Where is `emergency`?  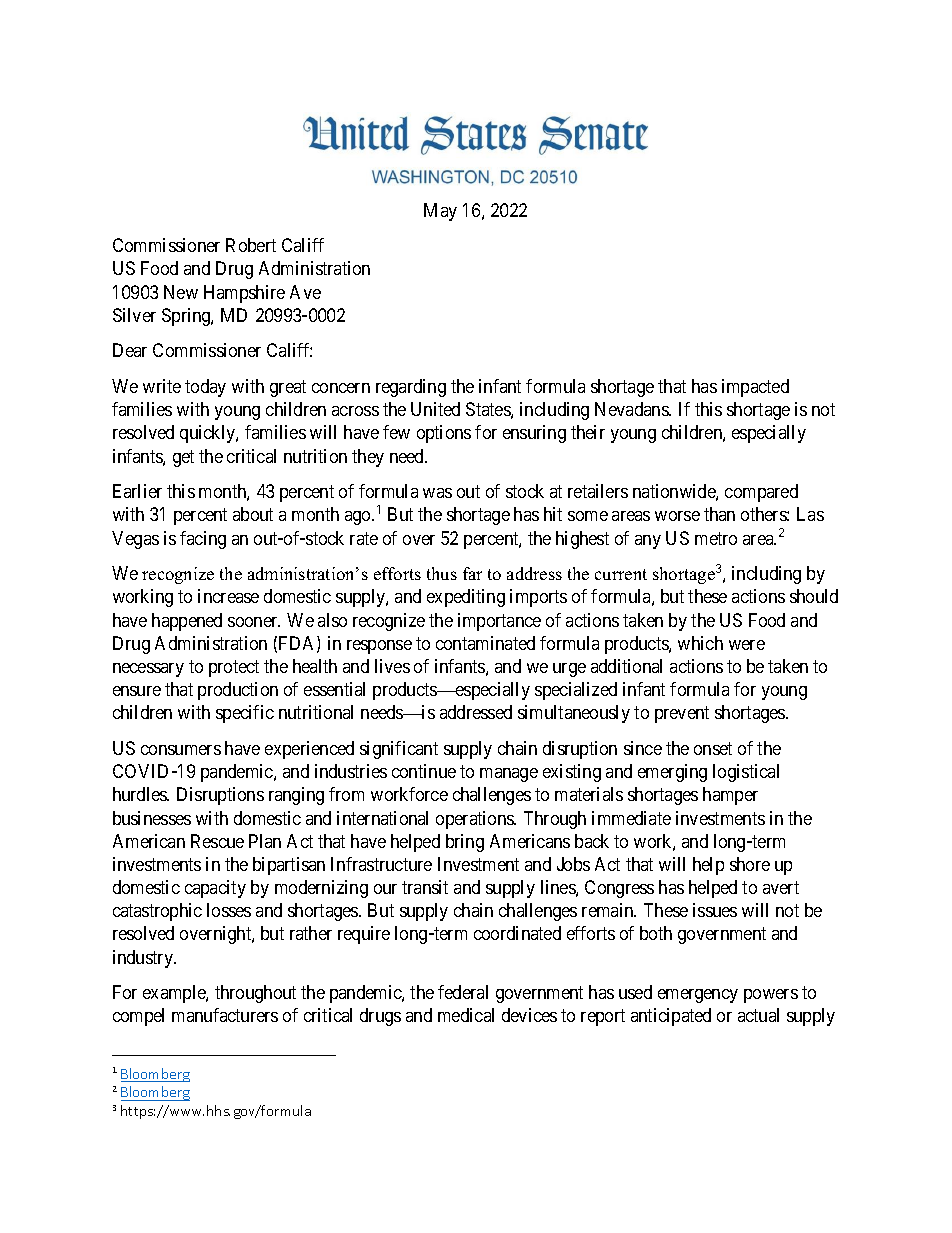
emergency is located at coordinates (698, 996).
